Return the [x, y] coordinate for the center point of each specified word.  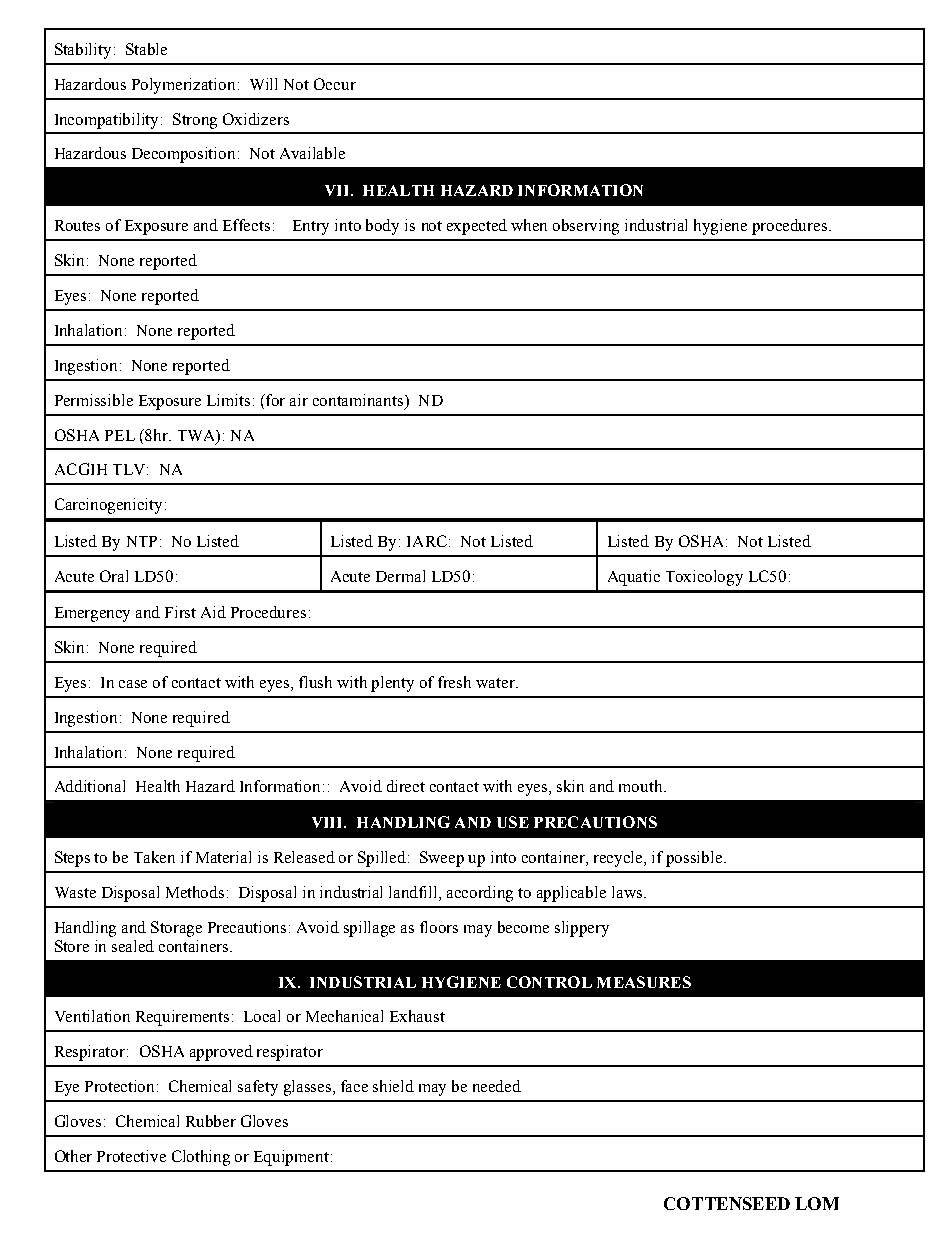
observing [586, 227]
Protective [131, 1156]
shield [393, 1086]
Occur [335, 84]
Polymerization [183, 86]
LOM [817, 1203]
